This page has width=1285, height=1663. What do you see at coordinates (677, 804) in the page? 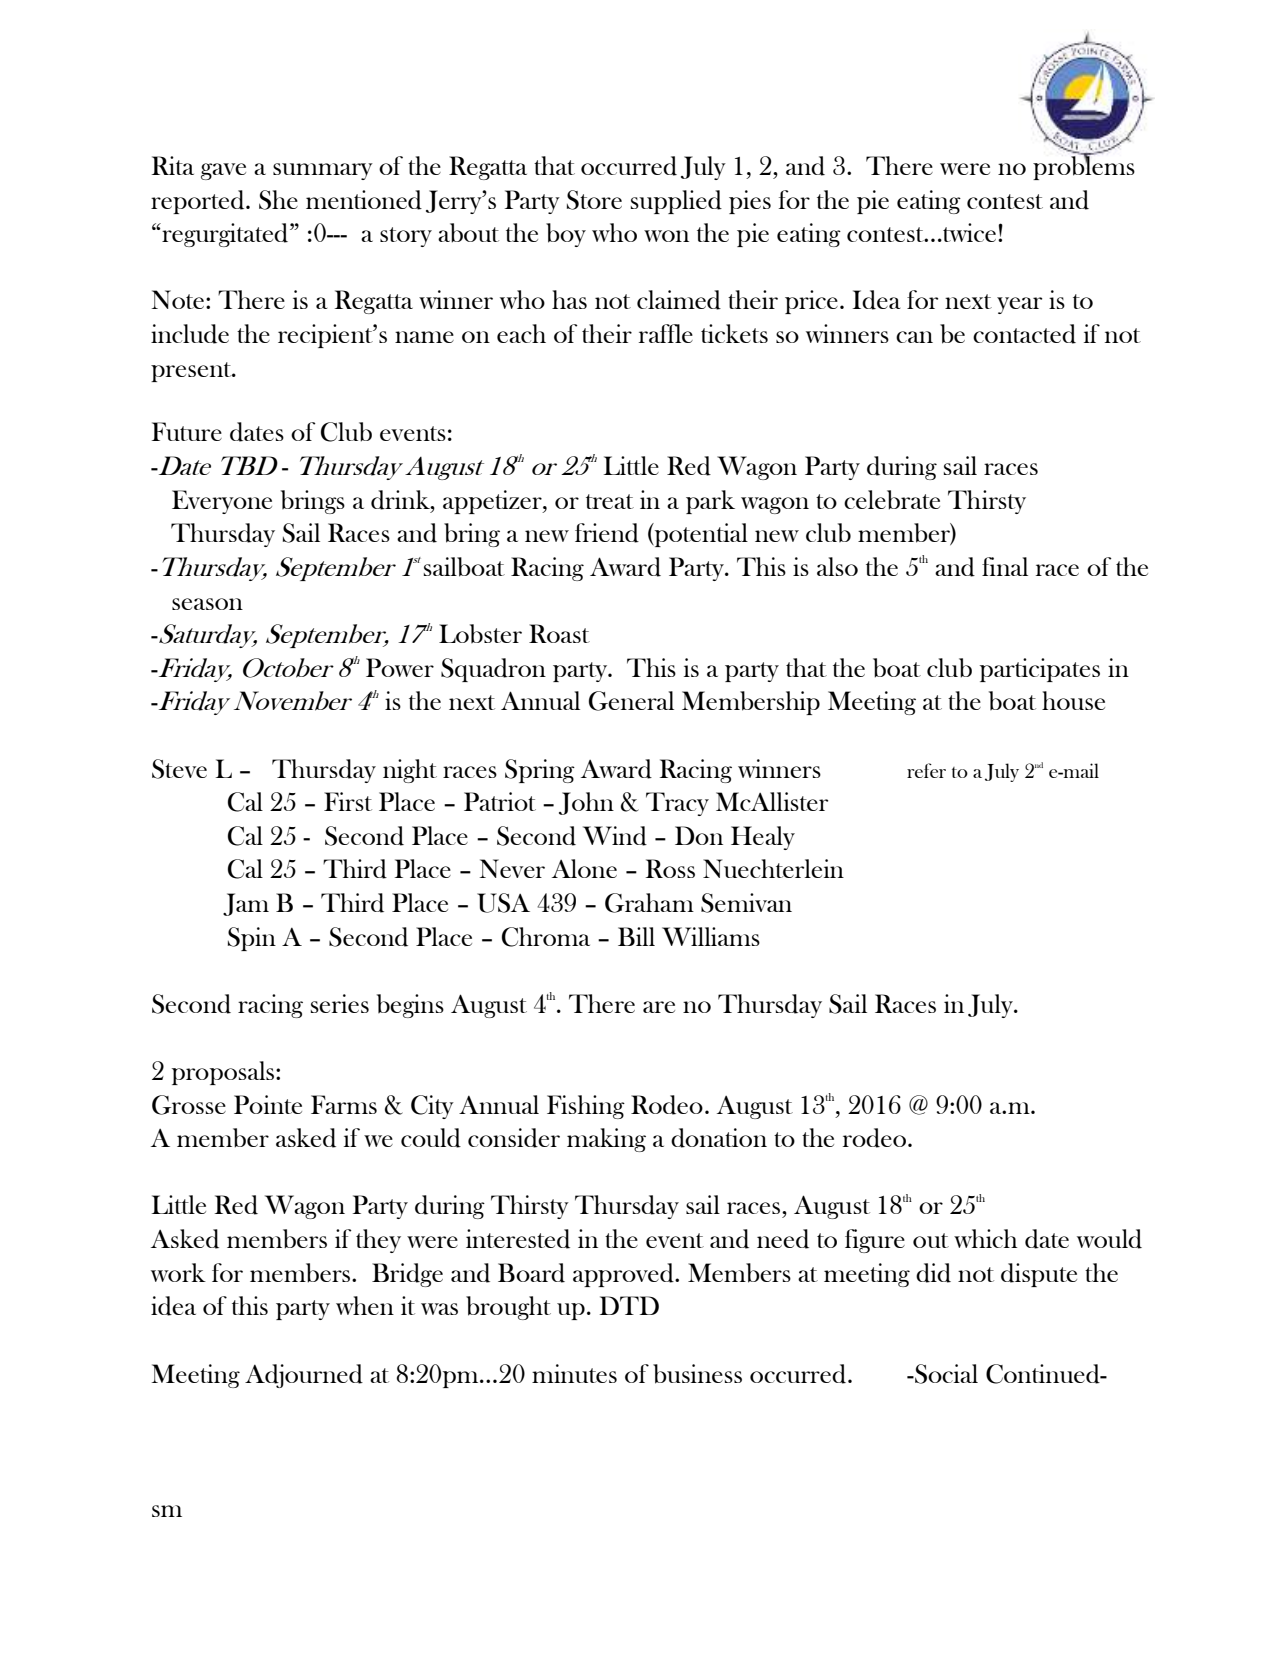
I see `Tracy` at bounding box center [677, 804].
